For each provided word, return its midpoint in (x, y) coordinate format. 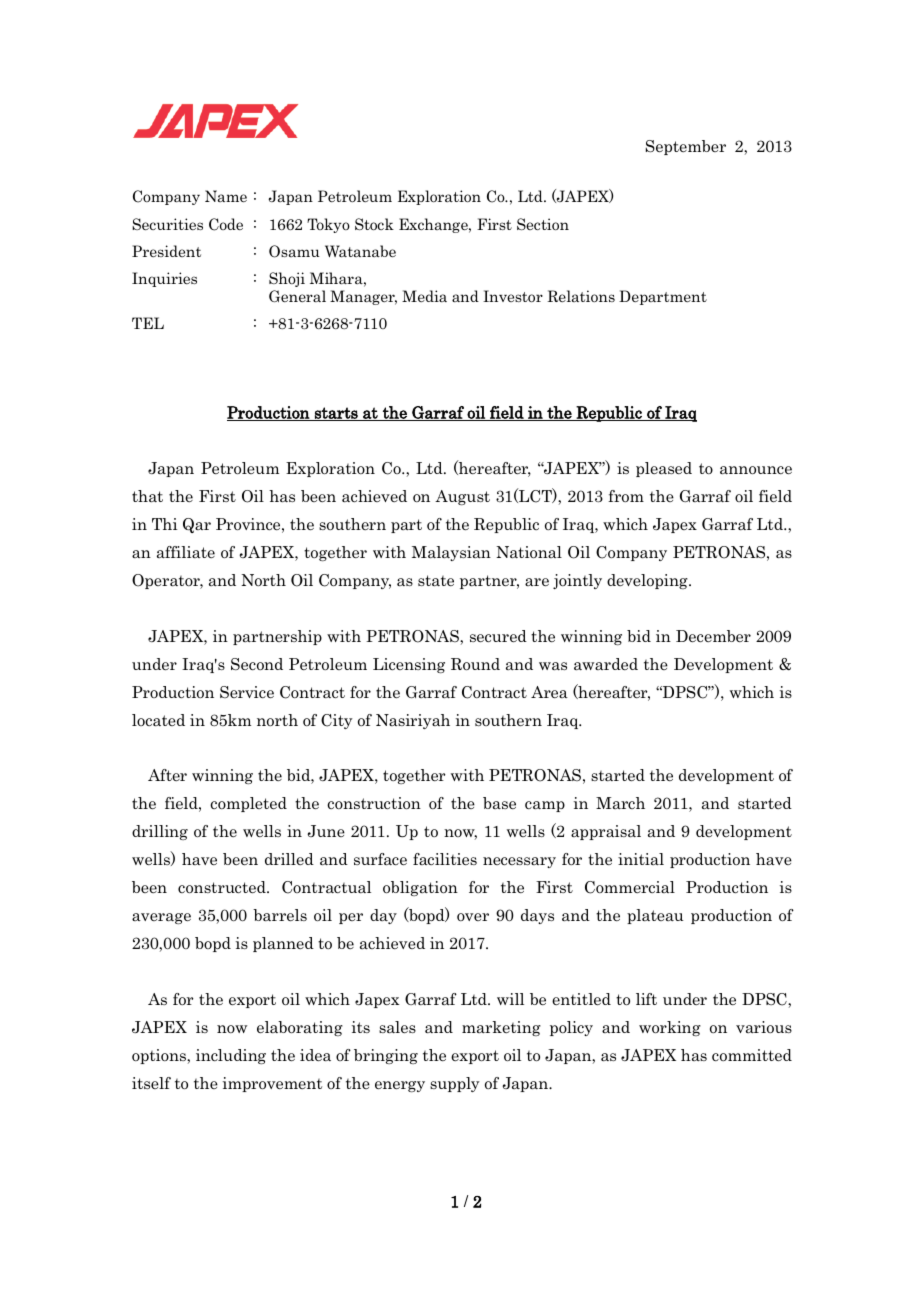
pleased (664, 469)
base (499, 803)
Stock (374, 224)
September (686, 147)
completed (248, 804)
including (231, 1056)
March (620, 803)
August (462, 497)
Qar (197, 525)
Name (226, 196)
